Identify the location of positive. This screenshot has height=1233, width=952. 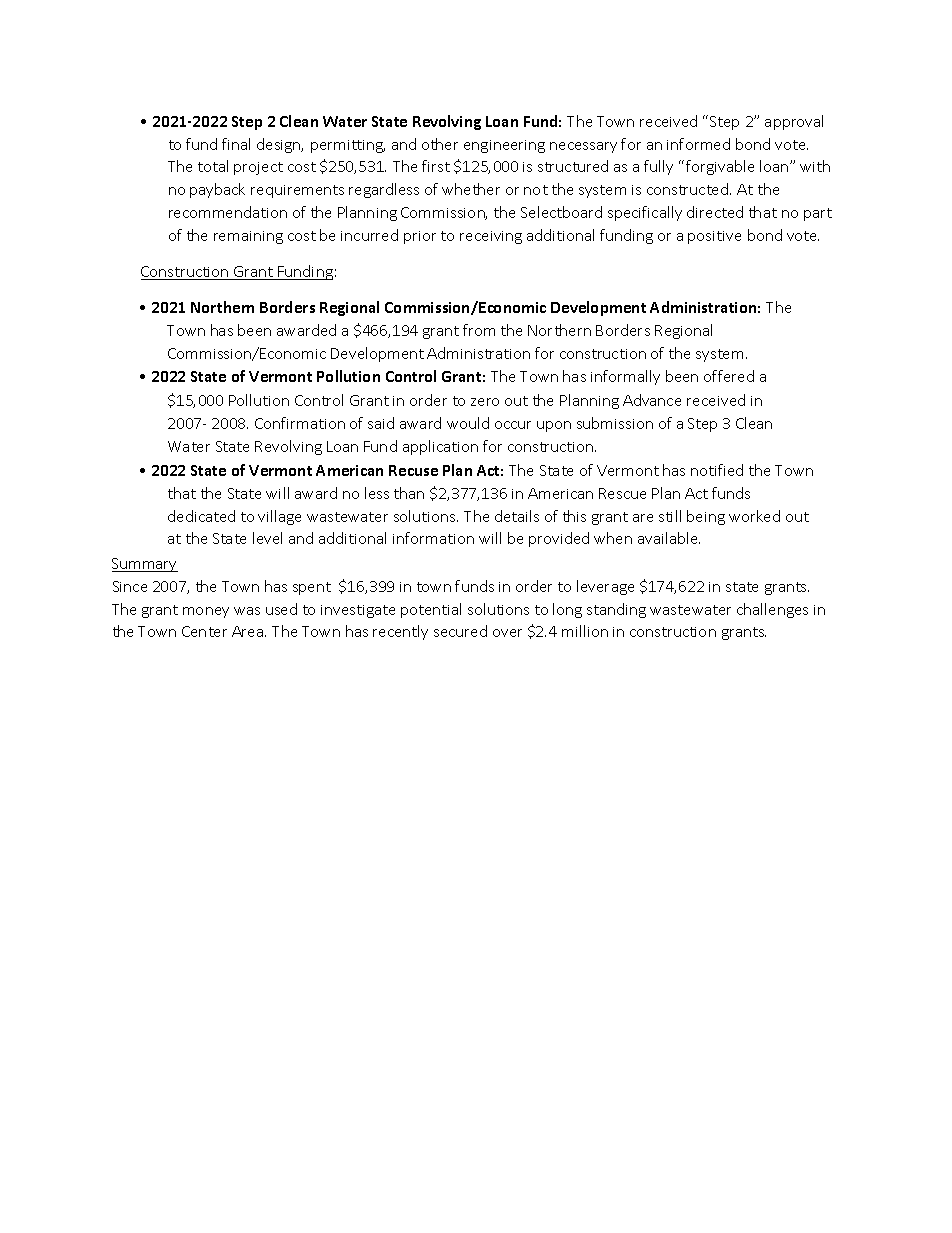
(714, 237).
